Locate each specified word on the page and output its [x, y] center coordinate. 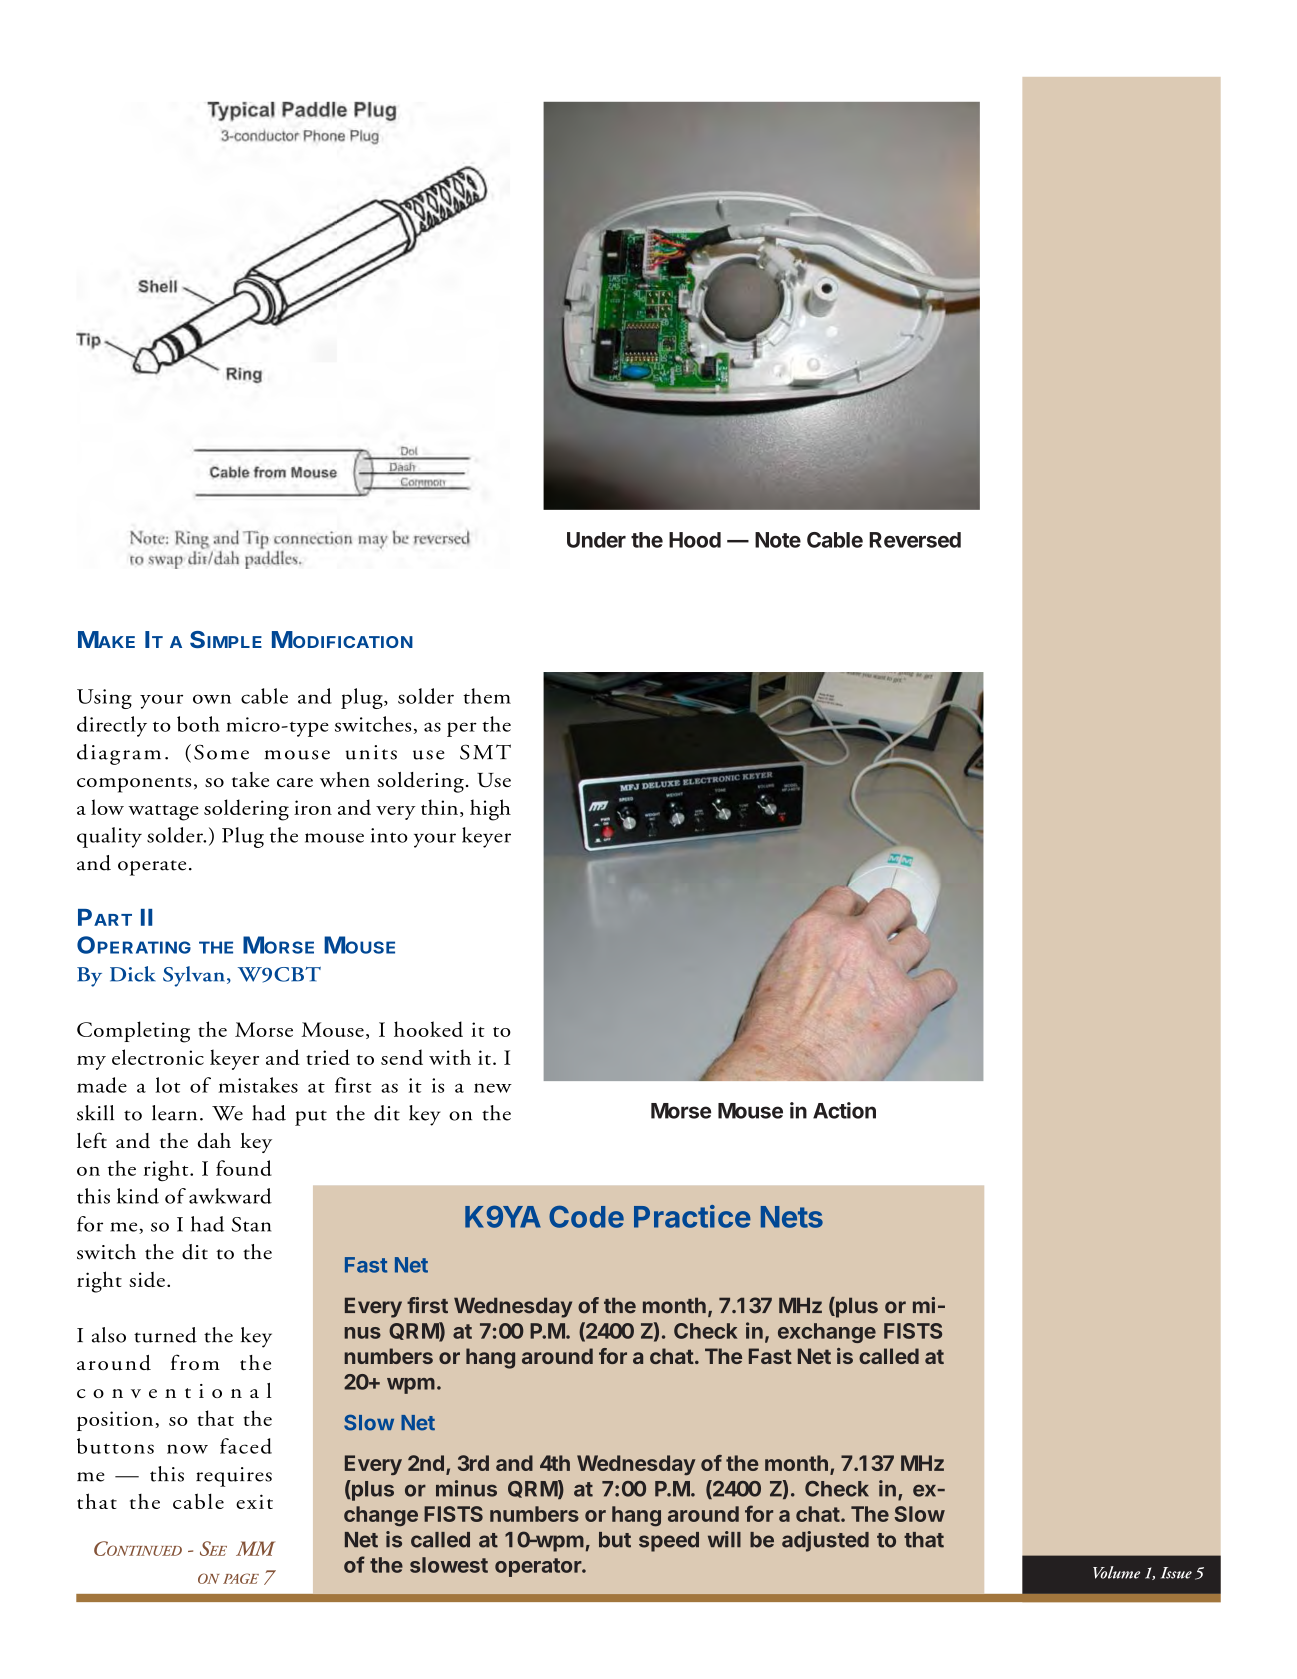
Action [844, 1110]
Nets [792, 1217]
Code [586, 1217]
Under [596, 540]
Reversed [915, 540]
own [212, 699]
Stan [251, 1224]
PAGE [241, 1578]
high [490, 810]
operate [152, 868]
